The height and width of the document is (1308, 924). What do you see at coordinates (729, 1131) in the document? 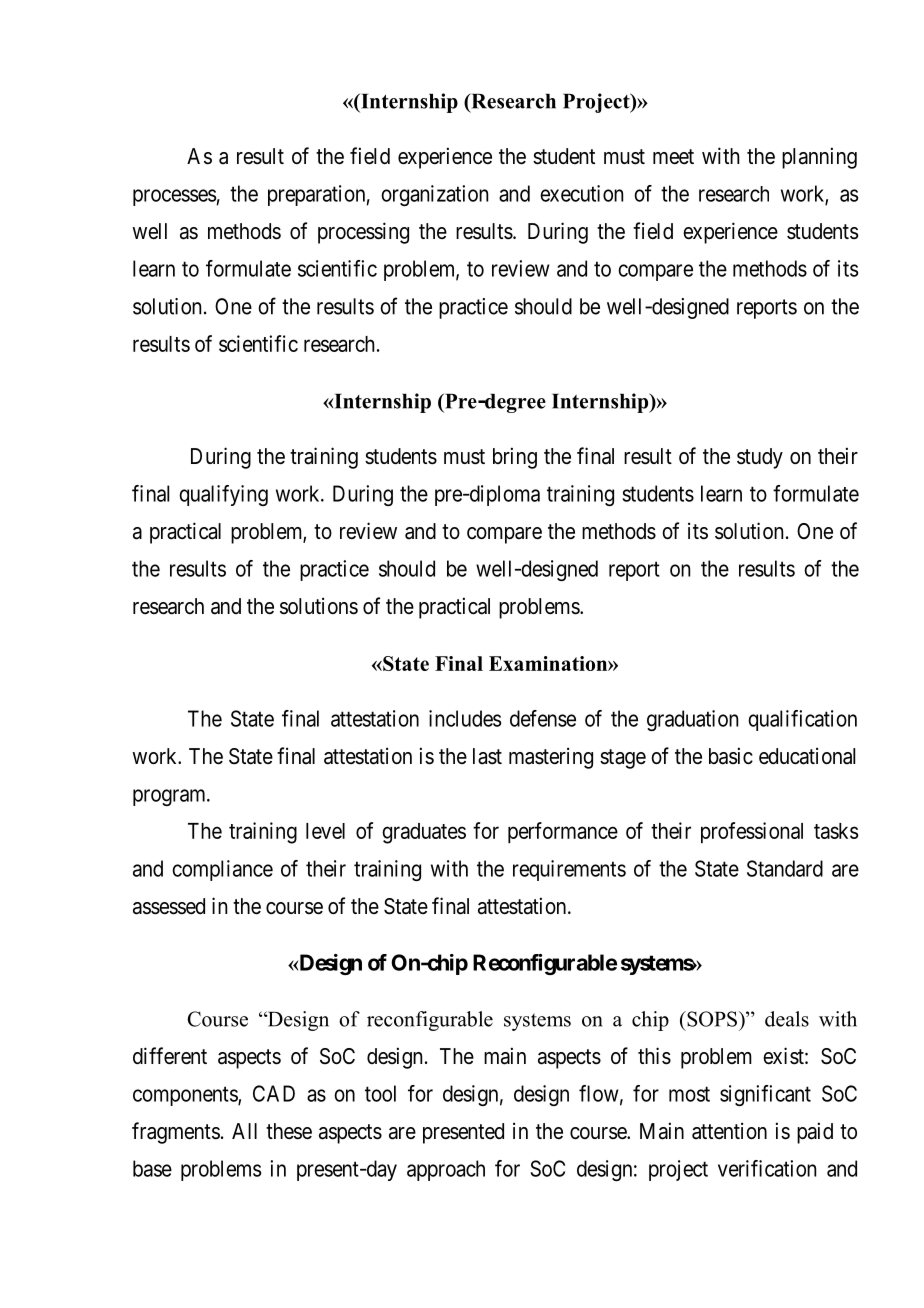
I see `attention` at bounding box center [729, 1131].
